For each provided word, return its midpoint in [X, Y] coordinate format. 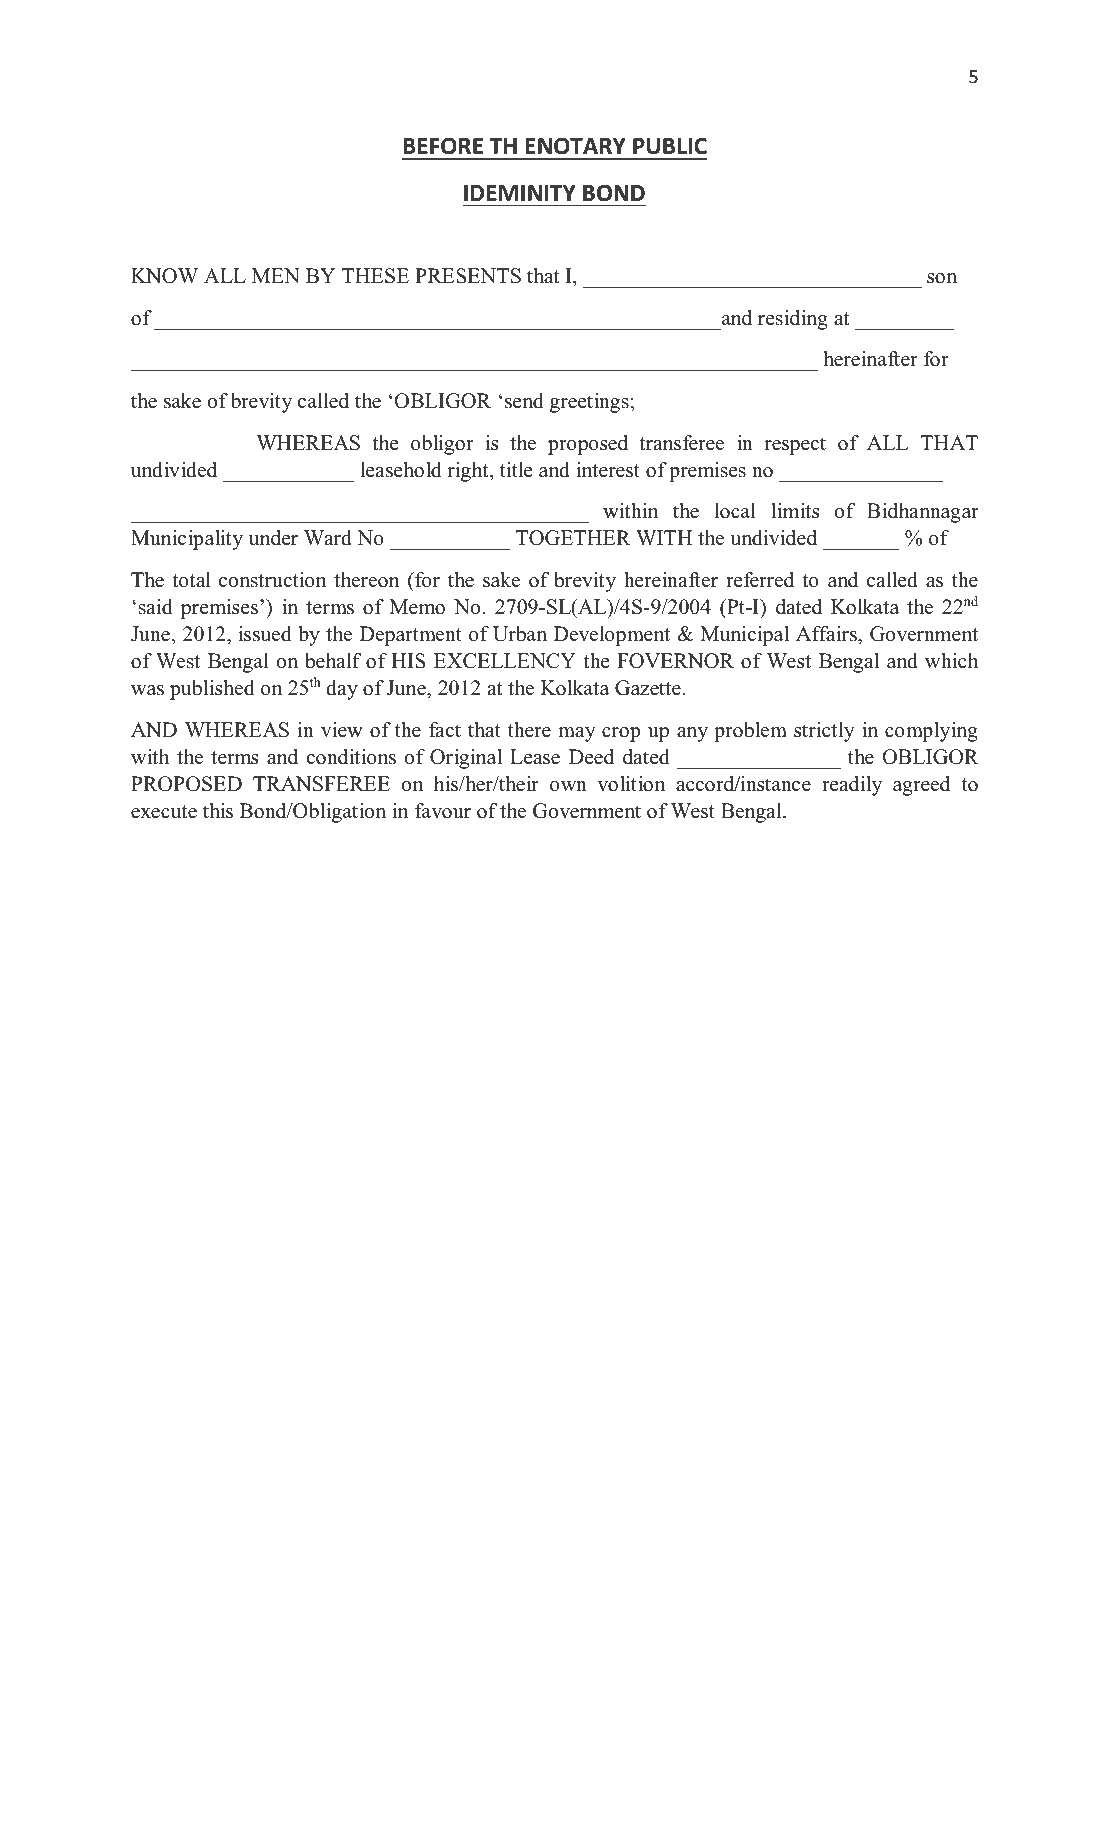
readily [852, 786]
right [469, 472]
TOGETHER [573, 538]
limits [795, 511]
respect [795, 446]
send [524, 401]
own [568, 786]
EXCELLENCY [505, 661]
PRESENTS [468, 276]
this [218, 811]
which [951, 661]
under [273, 538]
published [212, 690]
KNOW [164, 276]
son [942, 278]
